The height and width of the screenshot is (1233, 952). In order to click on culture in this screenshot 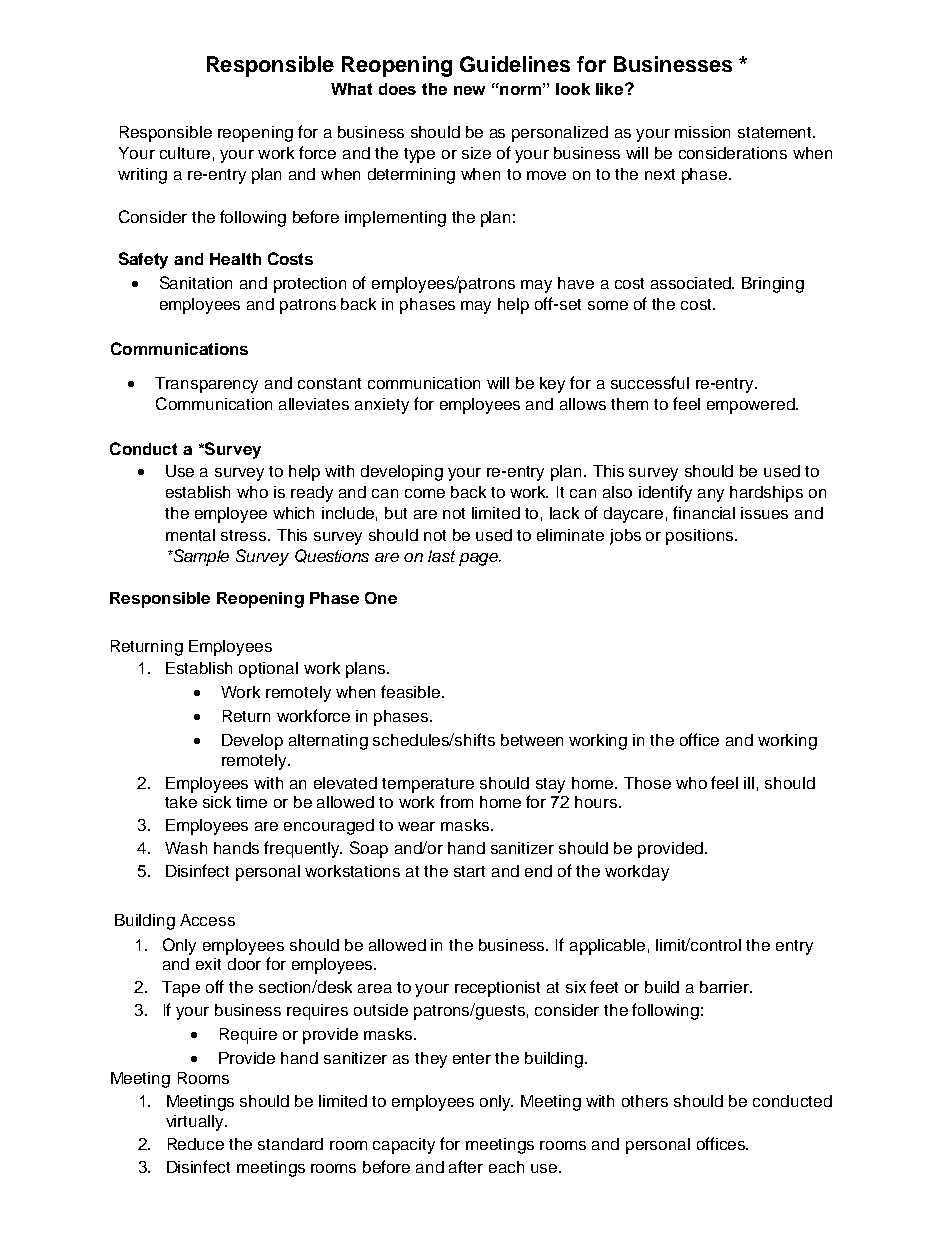, I will do `click(185, 153)`.
